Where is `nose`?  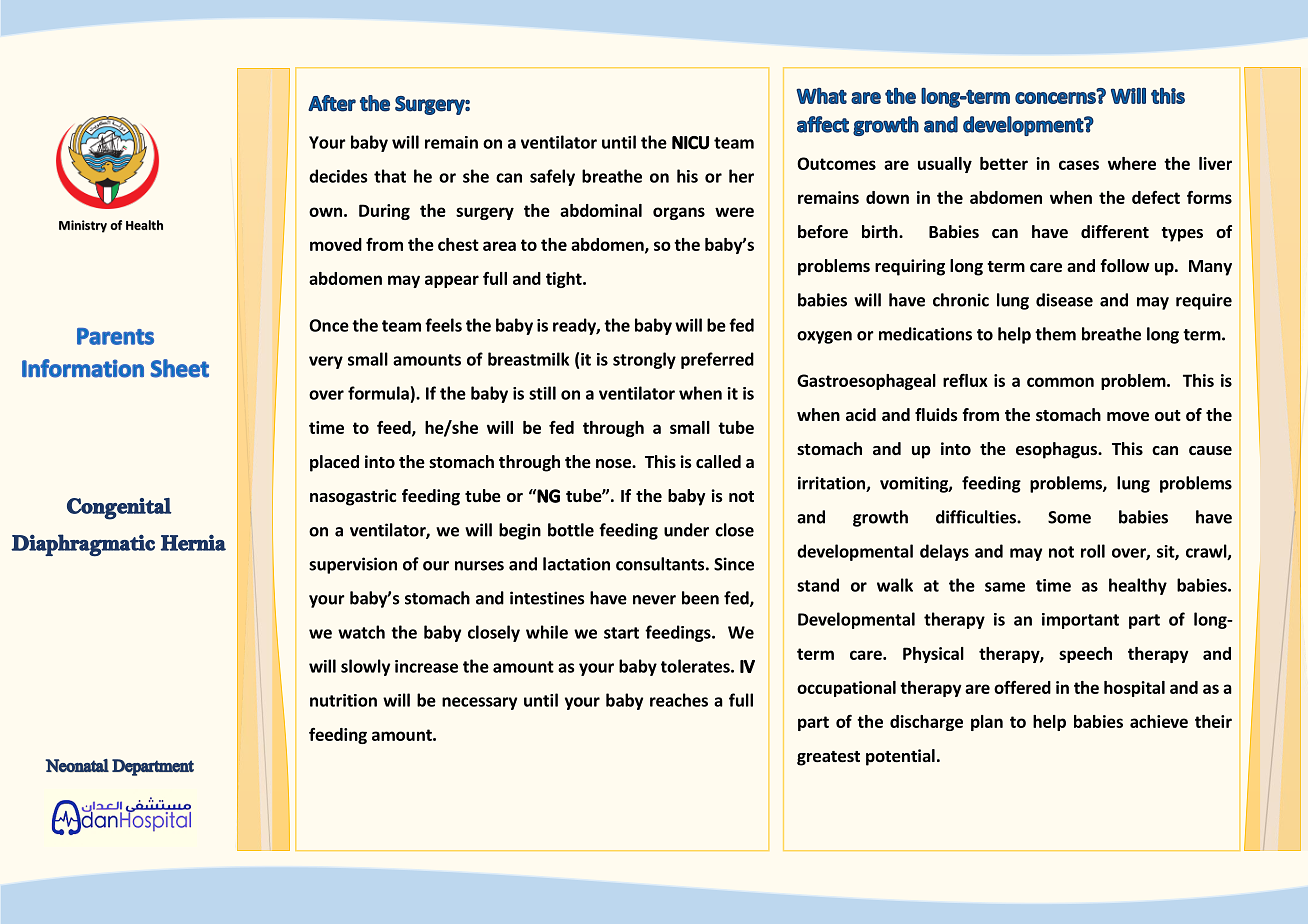 nose is located at coordinates (614, 464).
